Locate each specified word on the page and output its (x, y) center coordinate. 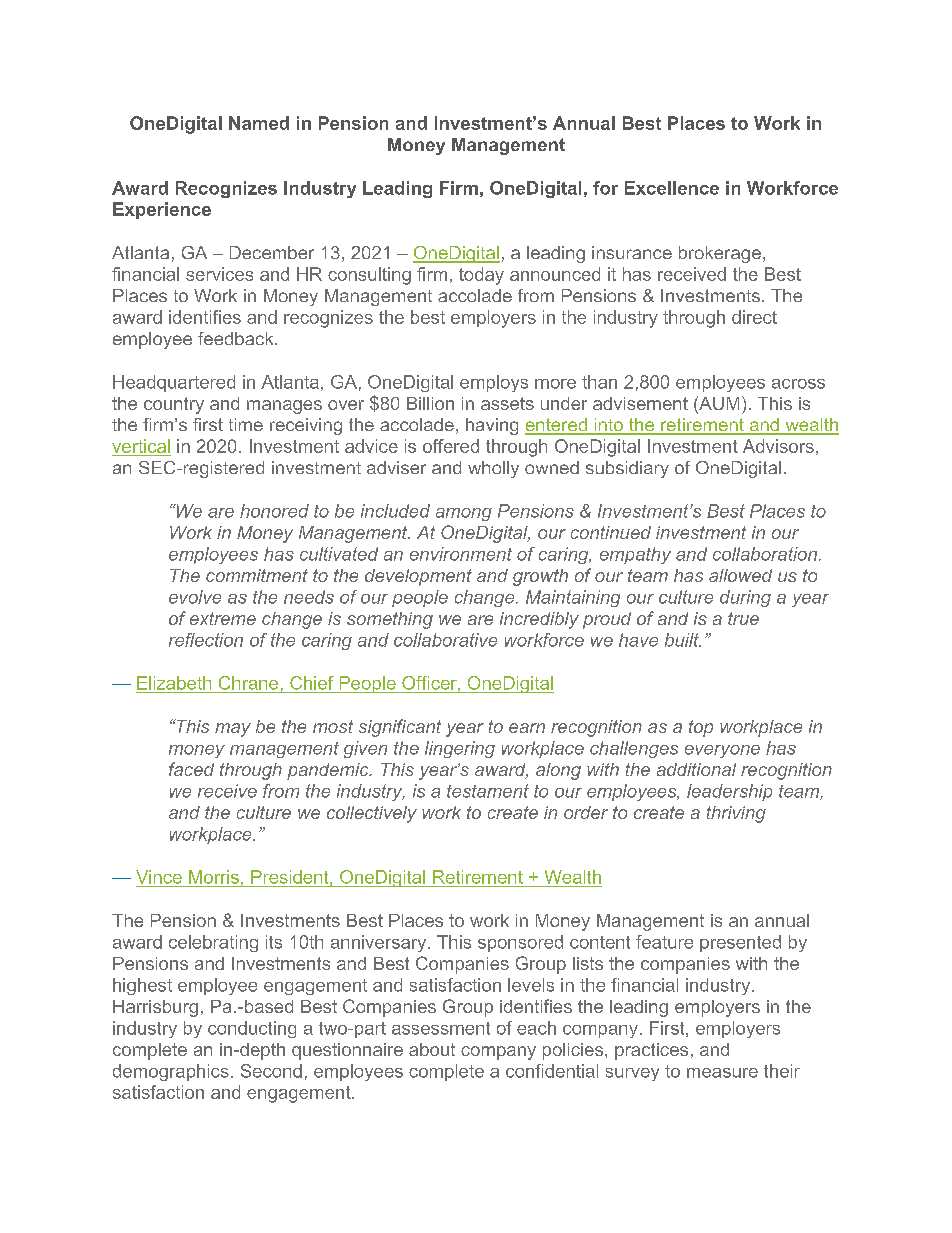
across (798, 384)
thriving (736, 814)
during (745, 598)
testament (488, 791)
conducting (252, 1029)
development (418, 577)
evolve (195, 597)
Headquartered (174, 383)
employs (494, 383)
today (481, 276)
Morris (214, 877)
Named (259, 123)
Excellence (672, 188)
